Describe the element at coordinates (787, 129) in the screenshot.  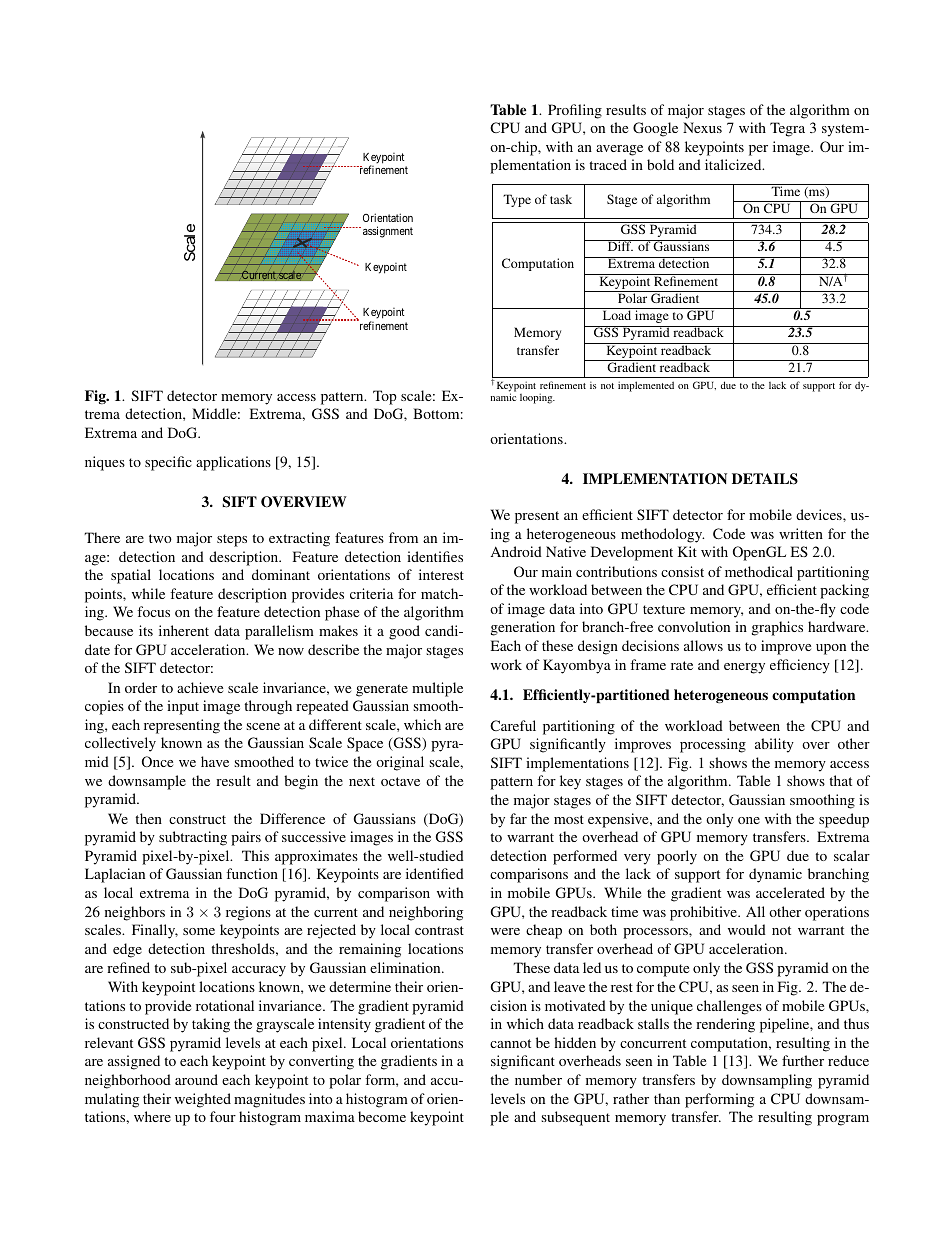
I see `Tegra` at that location.
